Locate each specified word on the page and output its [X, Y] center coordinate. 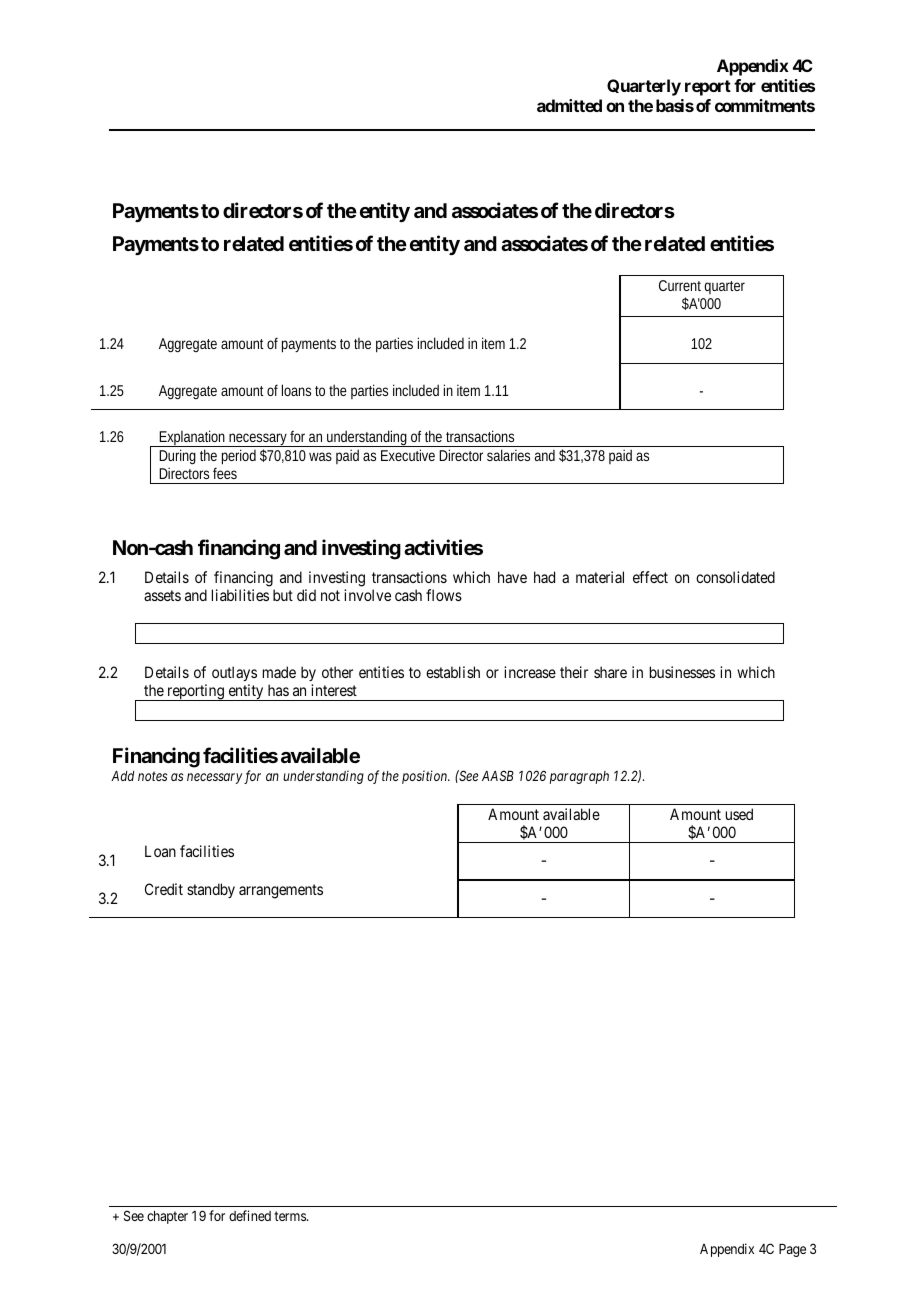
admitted [569, 105]
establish [453, 672]
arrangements [281, 891]
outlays [234, 673]
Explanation [192, 438]
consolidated [735, 577]
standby [211, 890]
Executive [408, 455]
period [239, 457]
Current [680, 285]
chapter [167, 1217]
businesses [682, 672]
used [739, 814]
